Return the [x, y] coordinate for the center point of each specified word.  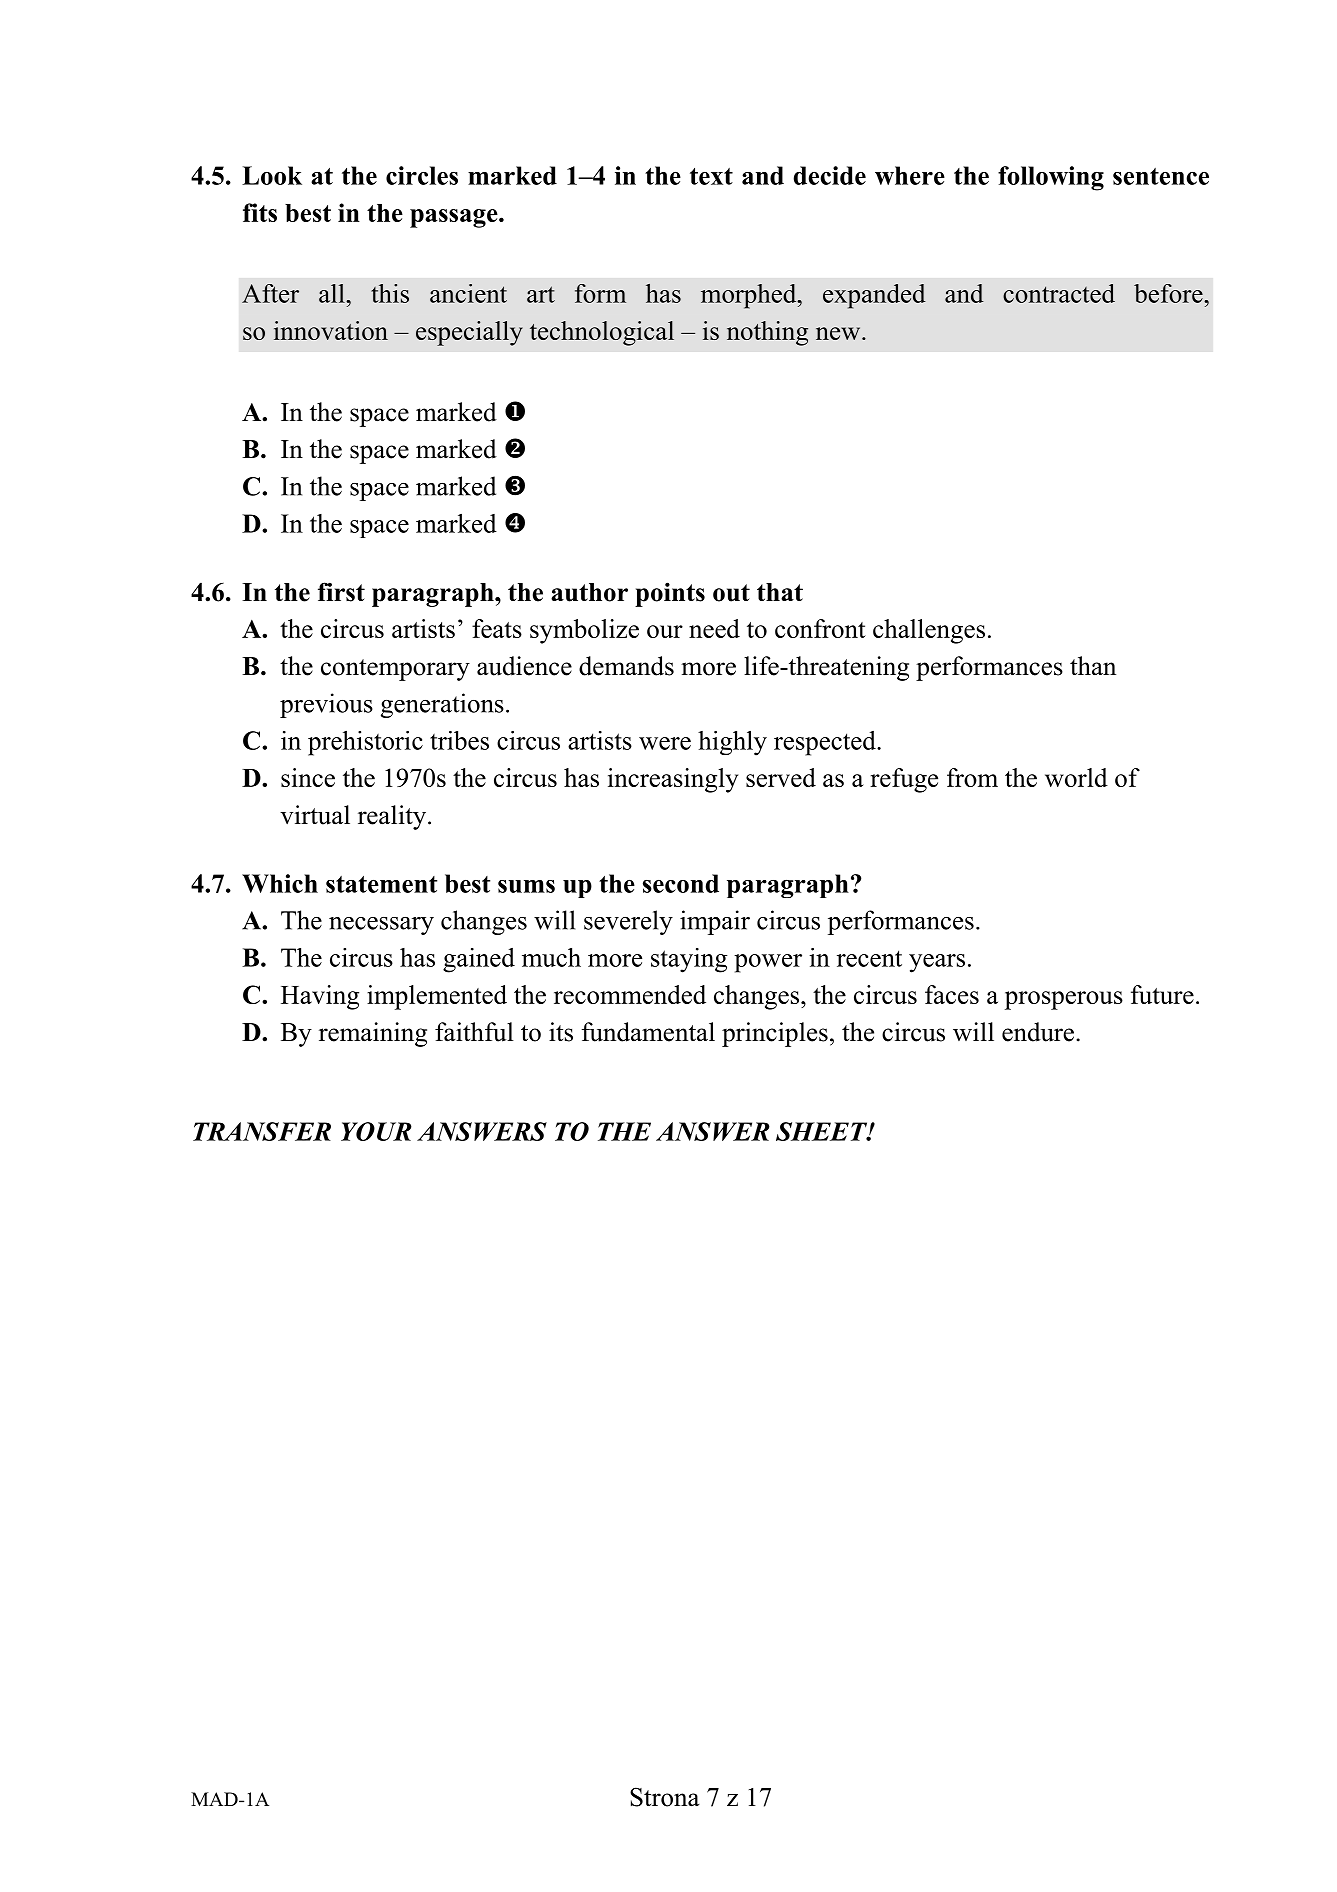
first [341, 592]
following [1051, 178]
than [1093, 665]
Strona [665, 1797]
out [731, 593]
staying [689, 960]
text [711, 176]
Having [320, 997]
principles [775, 1034]
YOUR [376, 1131]
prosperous [1064, 1000]
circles [422, 175]
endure [1038, 1032]
